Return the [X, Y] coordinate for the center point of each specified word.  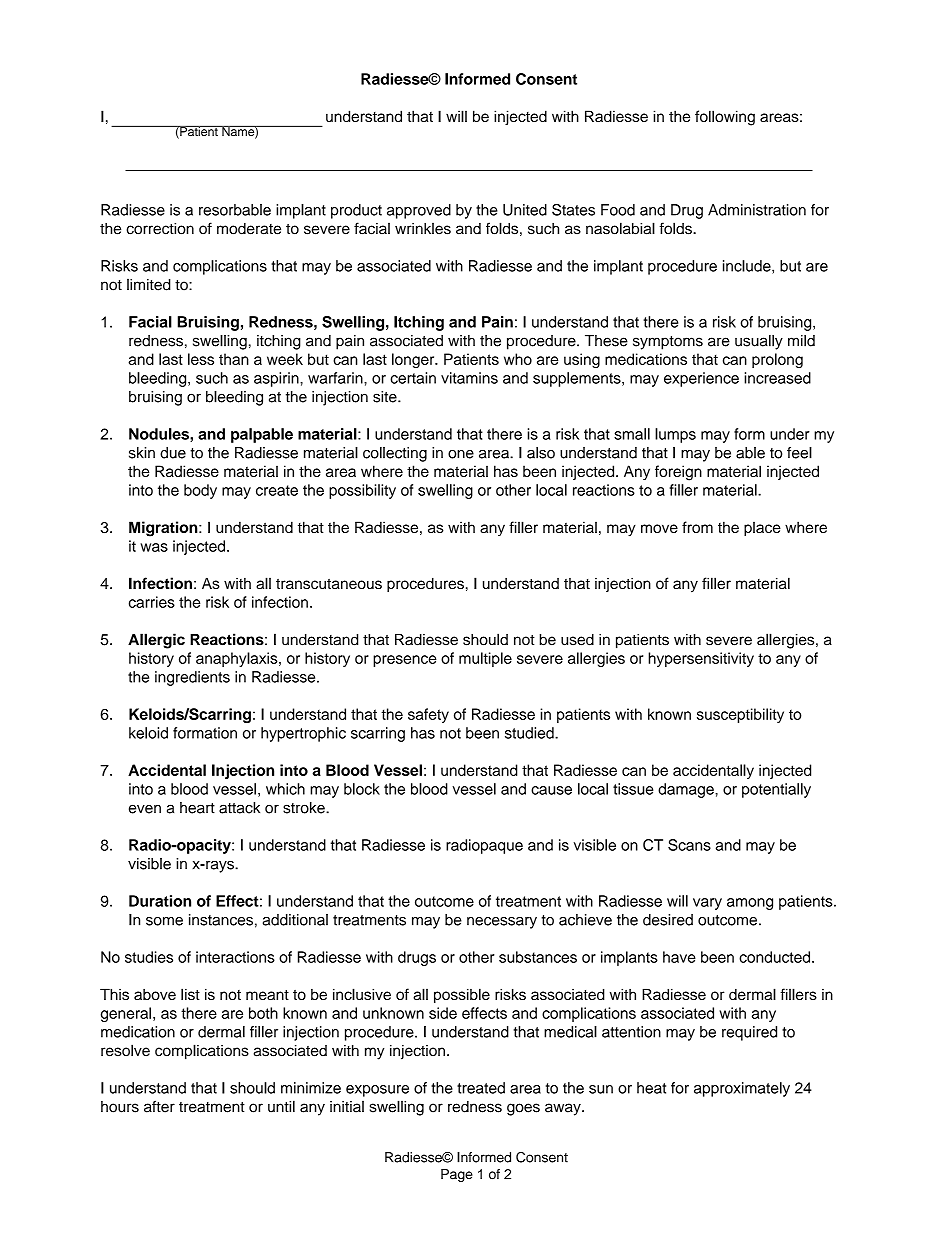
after [159, 1106]
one [461, 454]
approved [419, 211]
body [200, 491]
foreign [678, 473]
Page [457, 1175]
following [725, 118]
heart [197, 808]
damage [687, 790]
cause [551, 790]
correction [160, 229]
